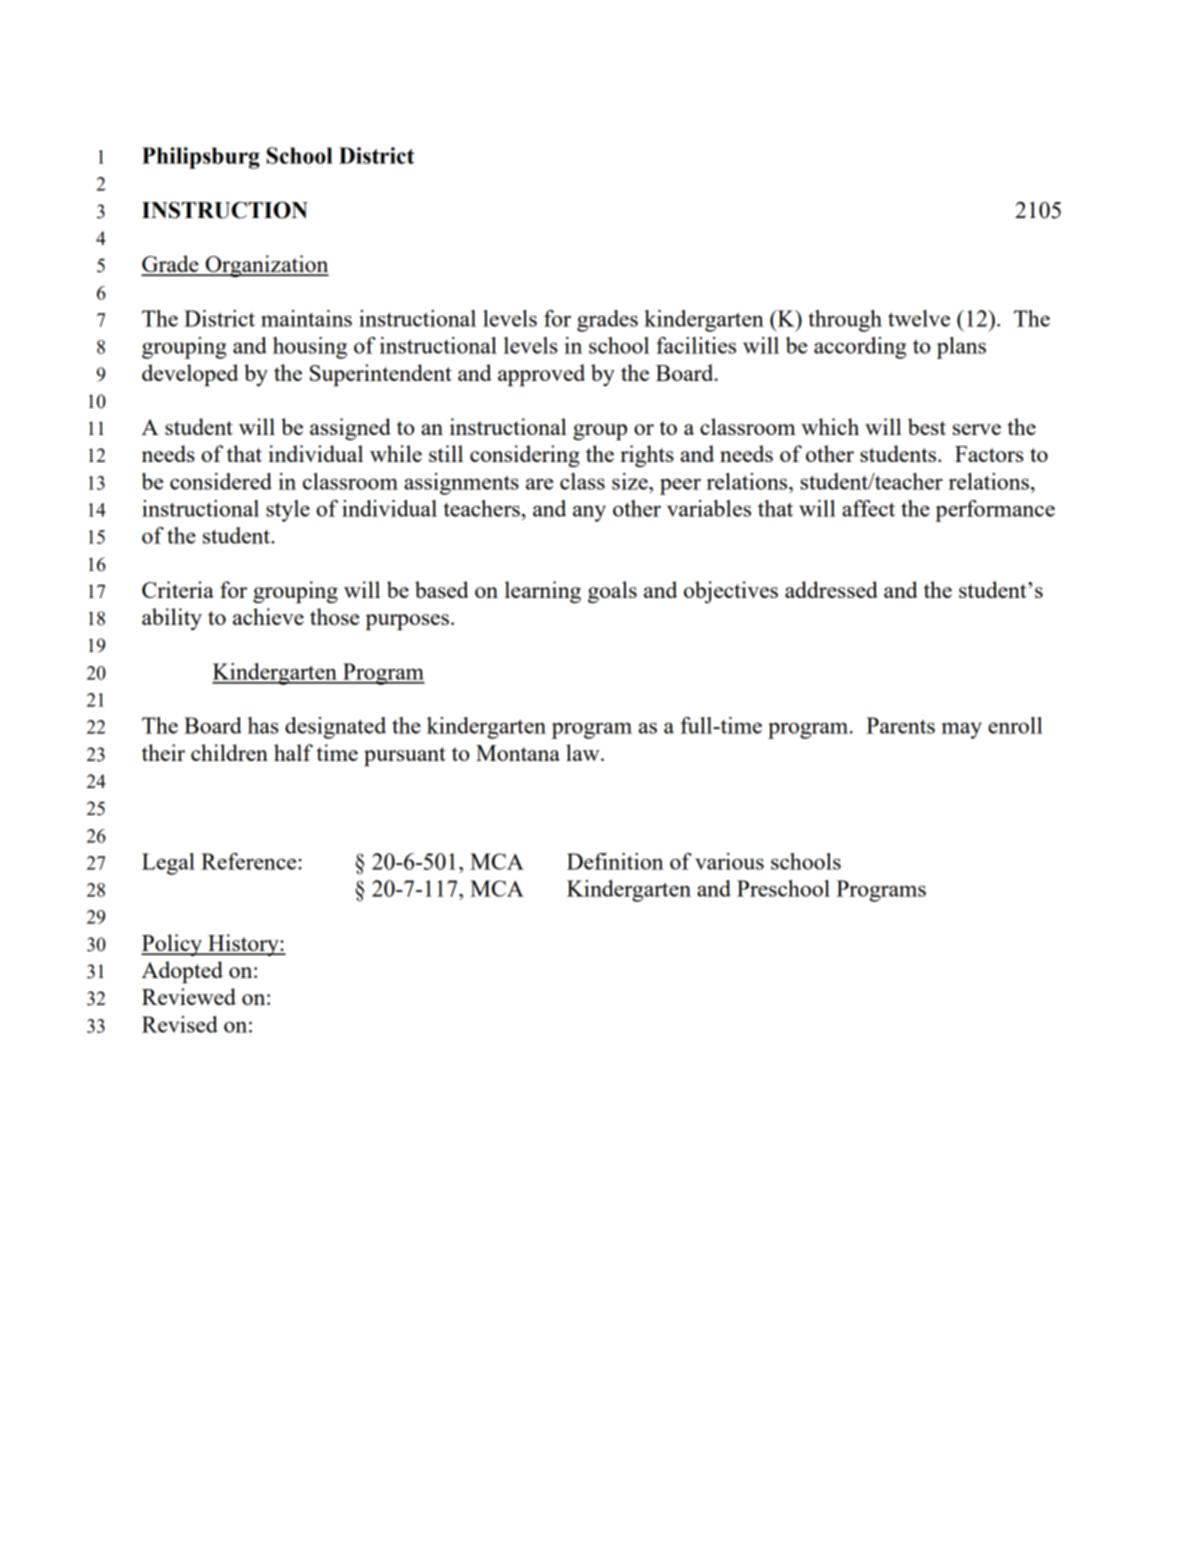  I want to click on Reviewed, so click(189, 996).
